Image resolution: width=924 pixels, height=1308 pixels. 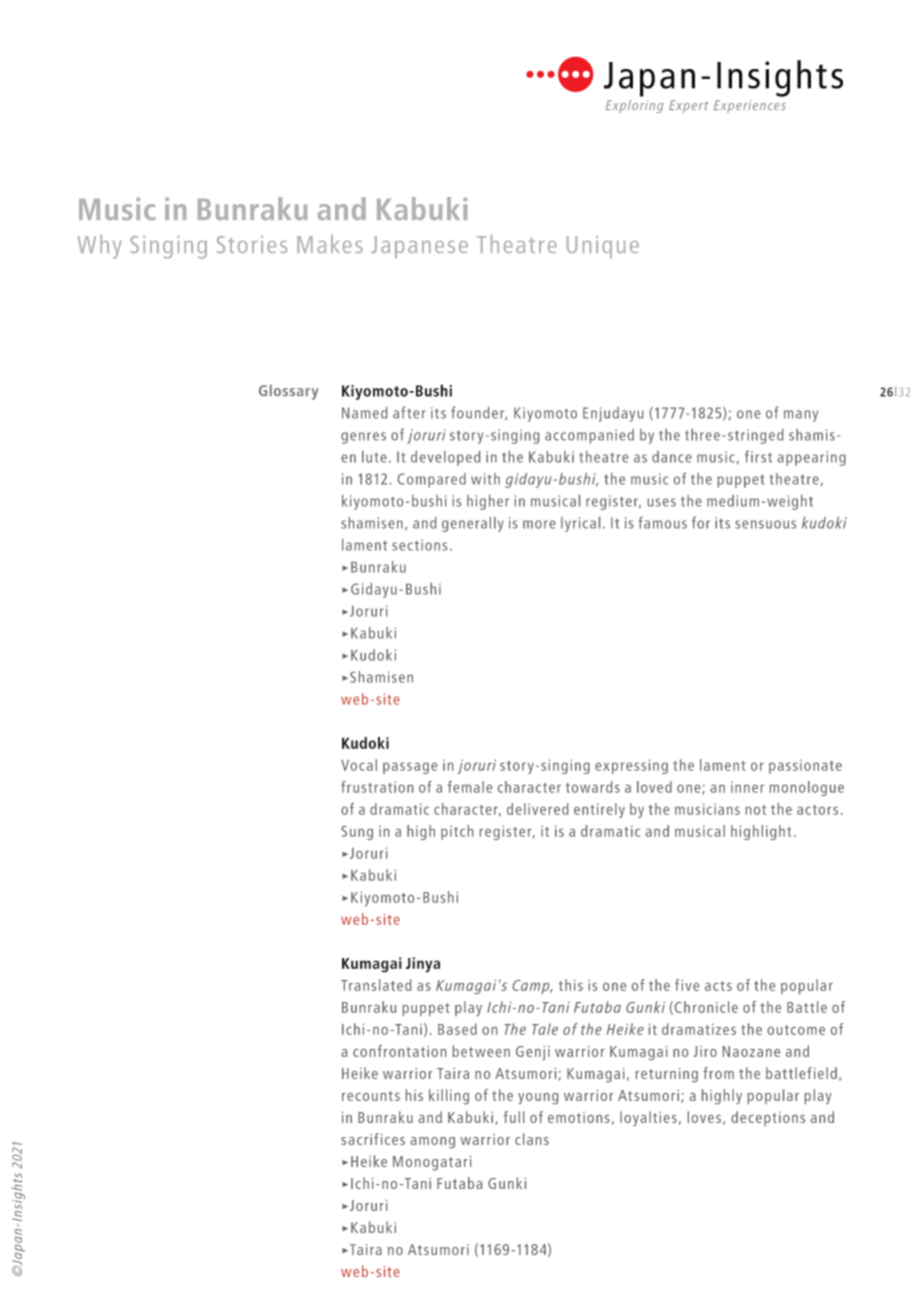 What do you see at coordinates (252, 244) in the page?
I see `Stories` at bounding box center [252, 244].
